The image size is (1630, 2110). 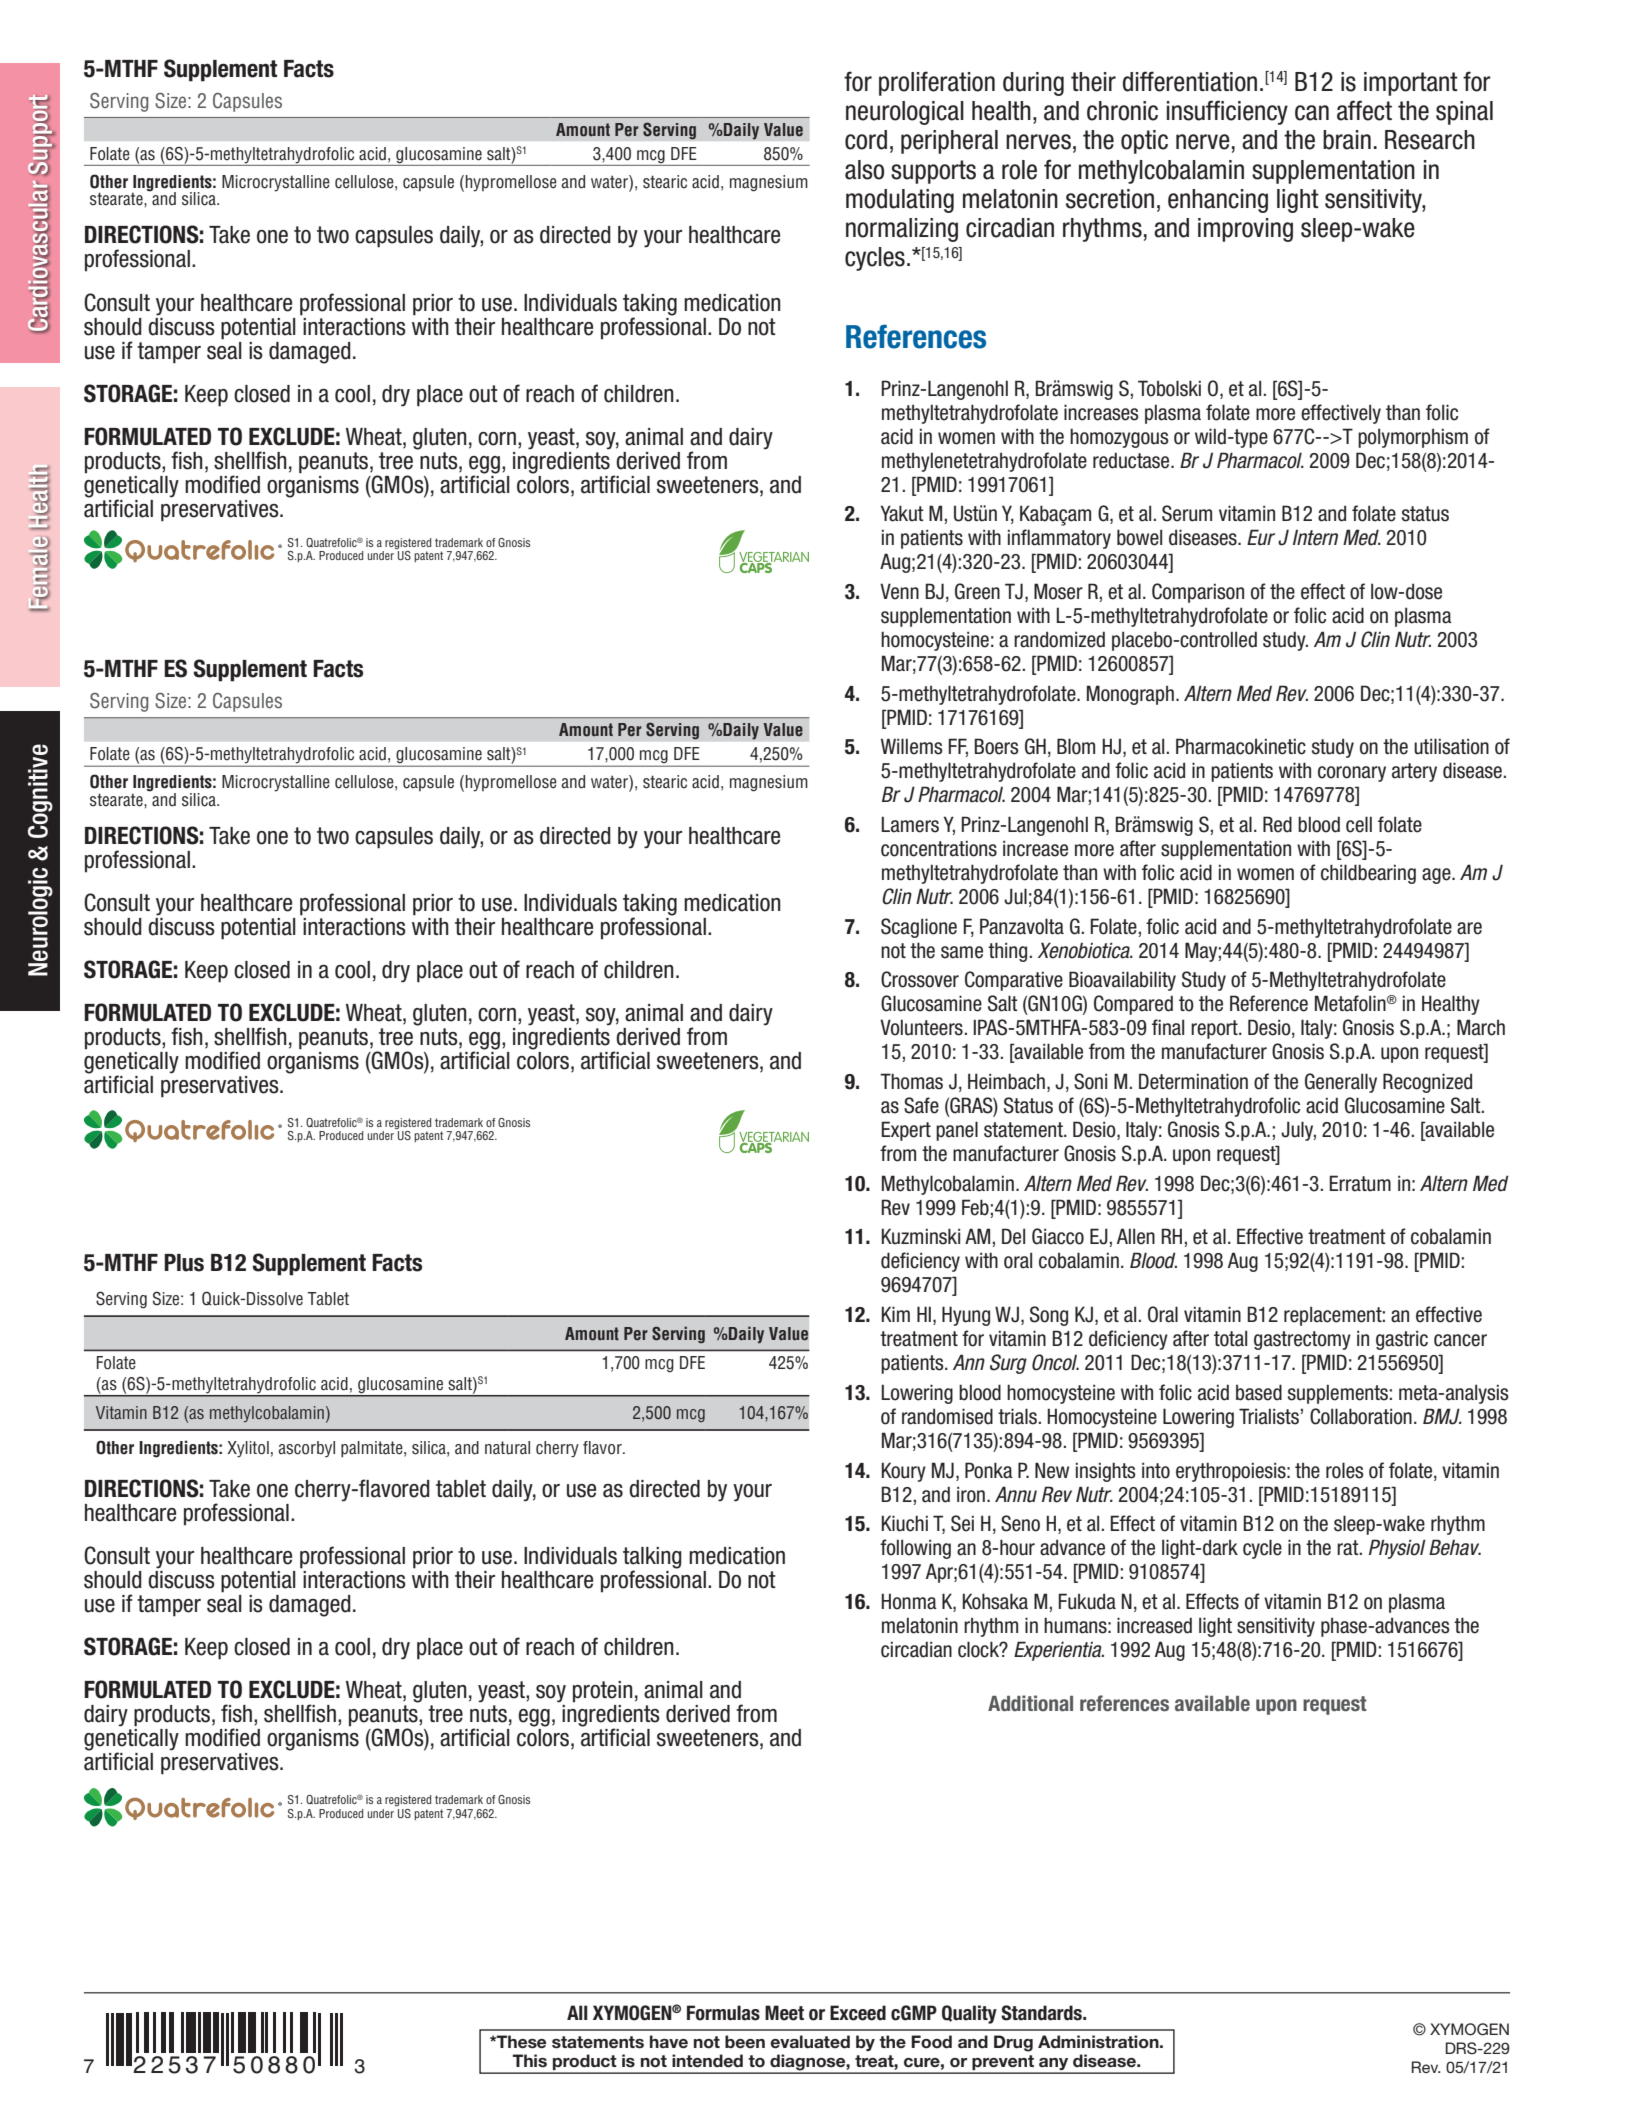 I want to click on This, so click(x=529, y=2061).
